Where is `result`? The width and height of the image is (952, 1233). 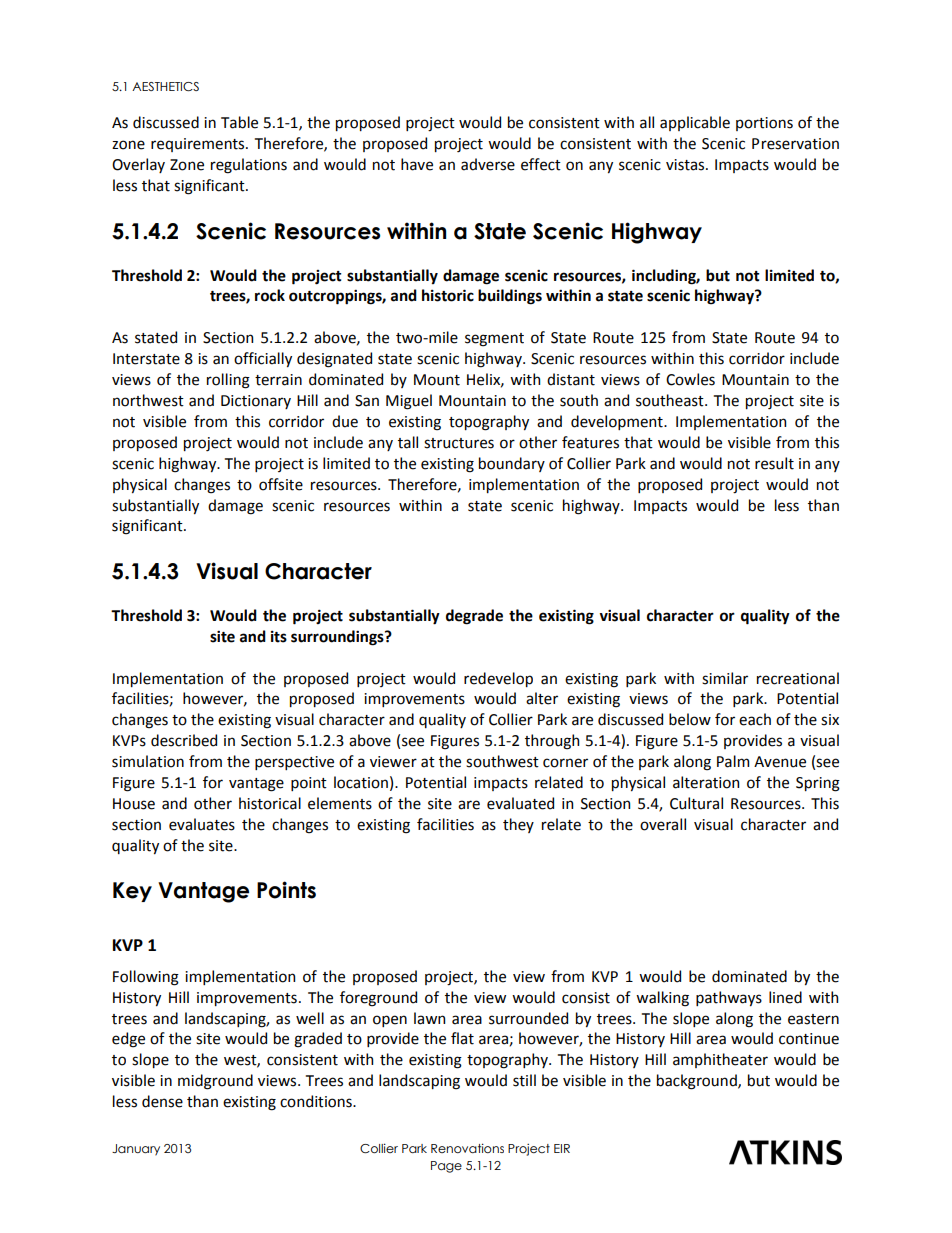
result is located at coordinates (774, 463).
